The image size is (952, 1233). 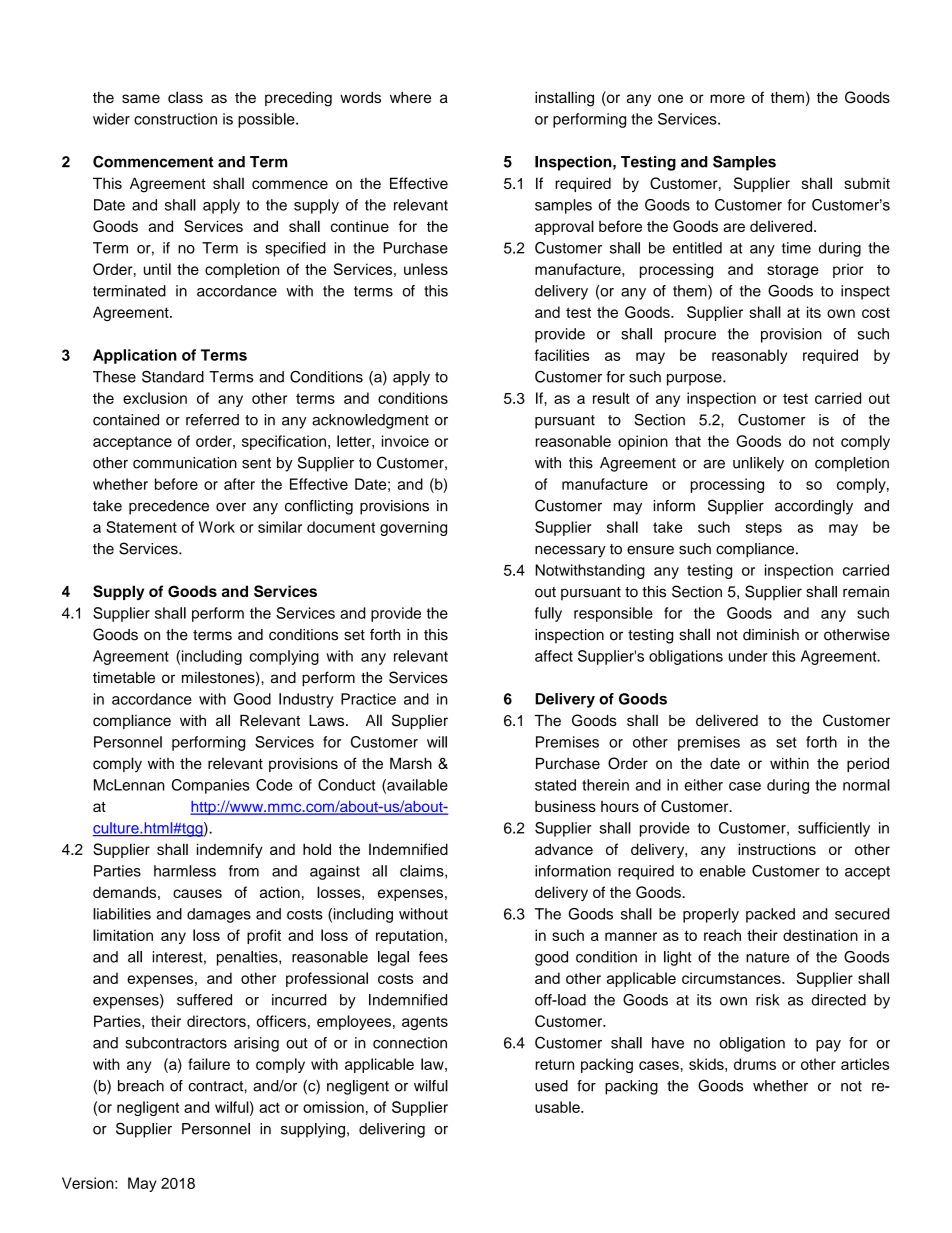 What do you see at coordinates (209, 1064) in the screenshot?
I see `failure` at bounding box center [209, 1064].
